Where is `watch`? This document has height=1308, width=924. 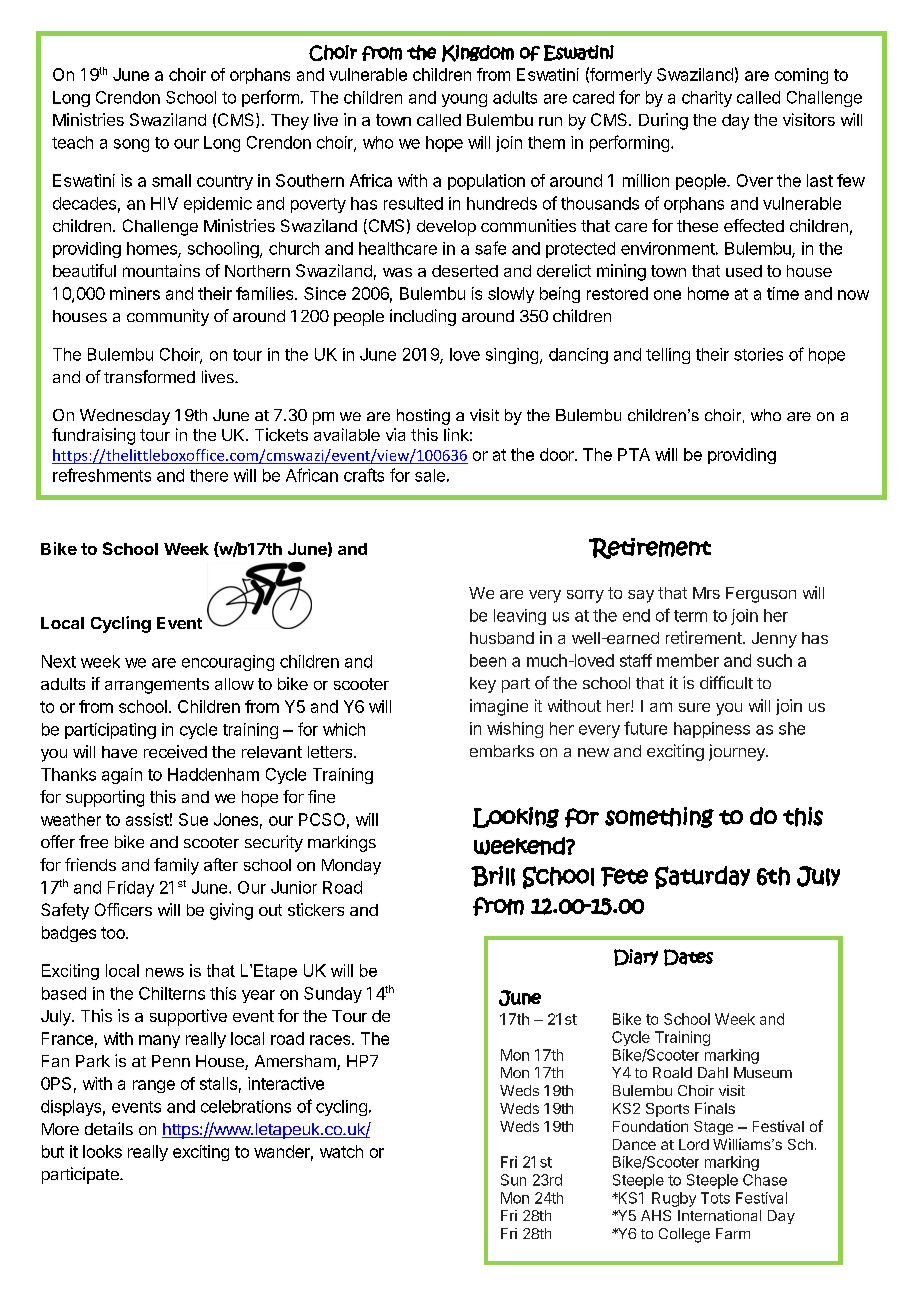
watch is located at coordinates (341, 1151).
